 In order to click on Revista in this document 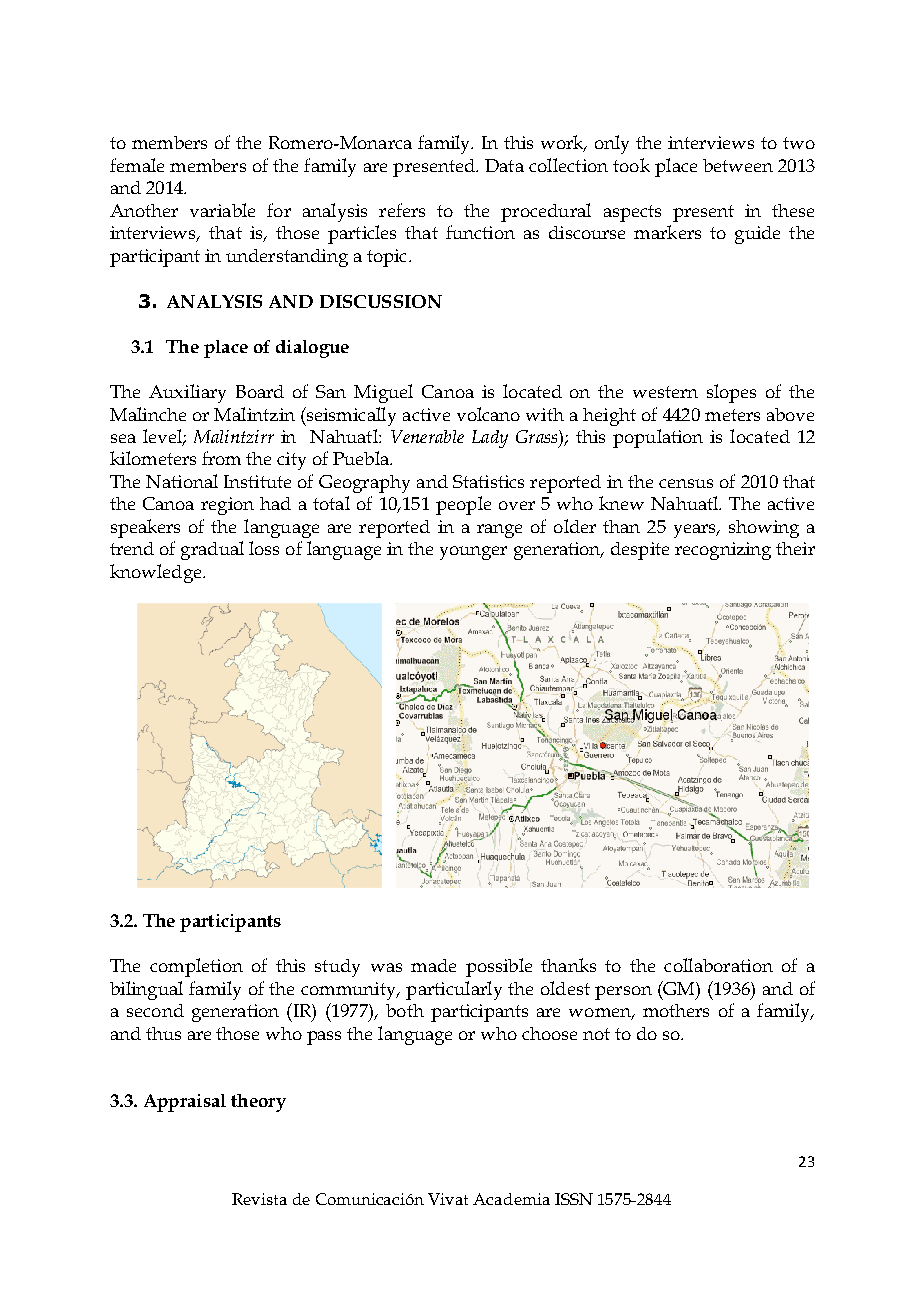, I will do `click(259, 1199)`.
